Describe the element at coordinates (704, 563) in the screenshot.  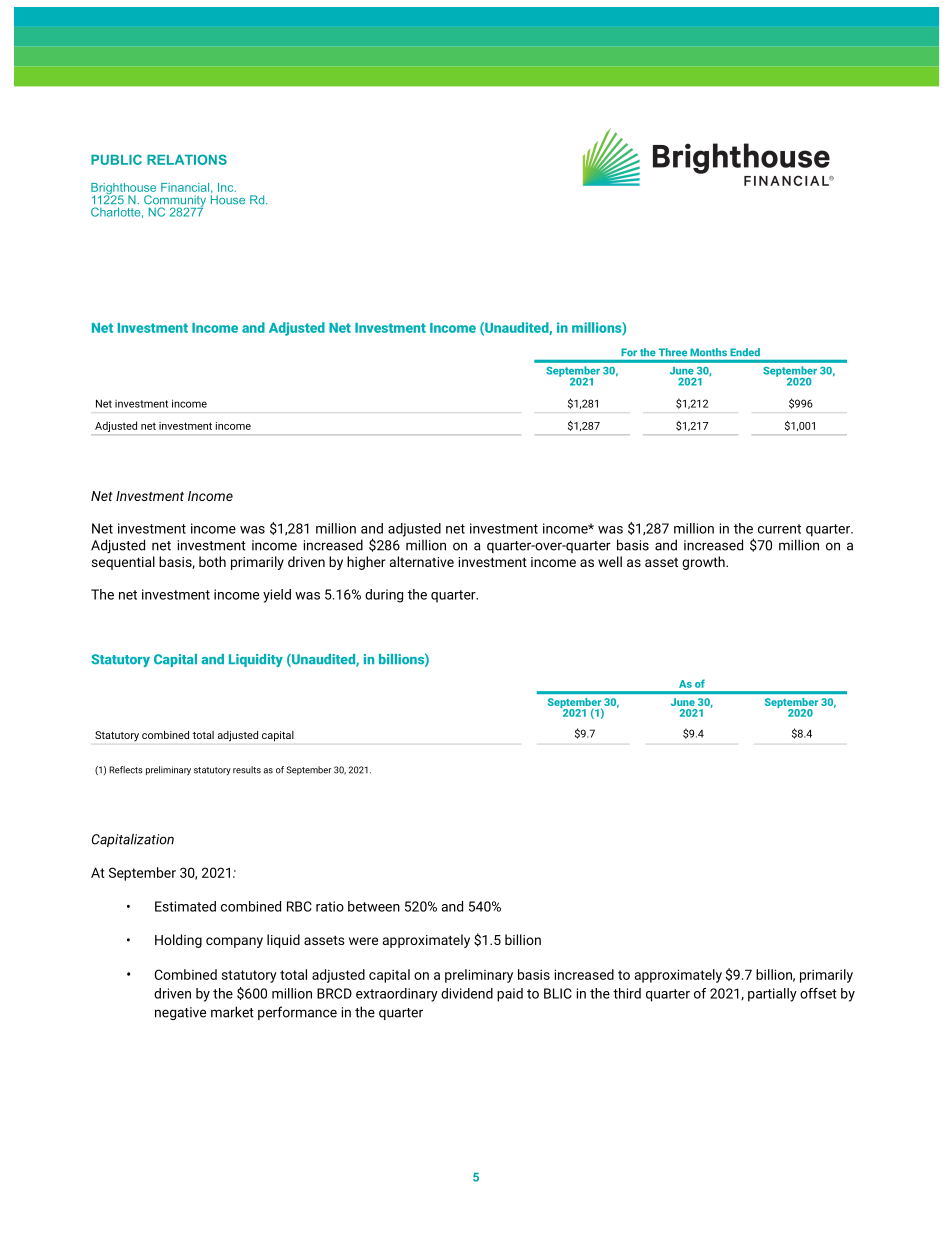
I see `growth` at that location.
